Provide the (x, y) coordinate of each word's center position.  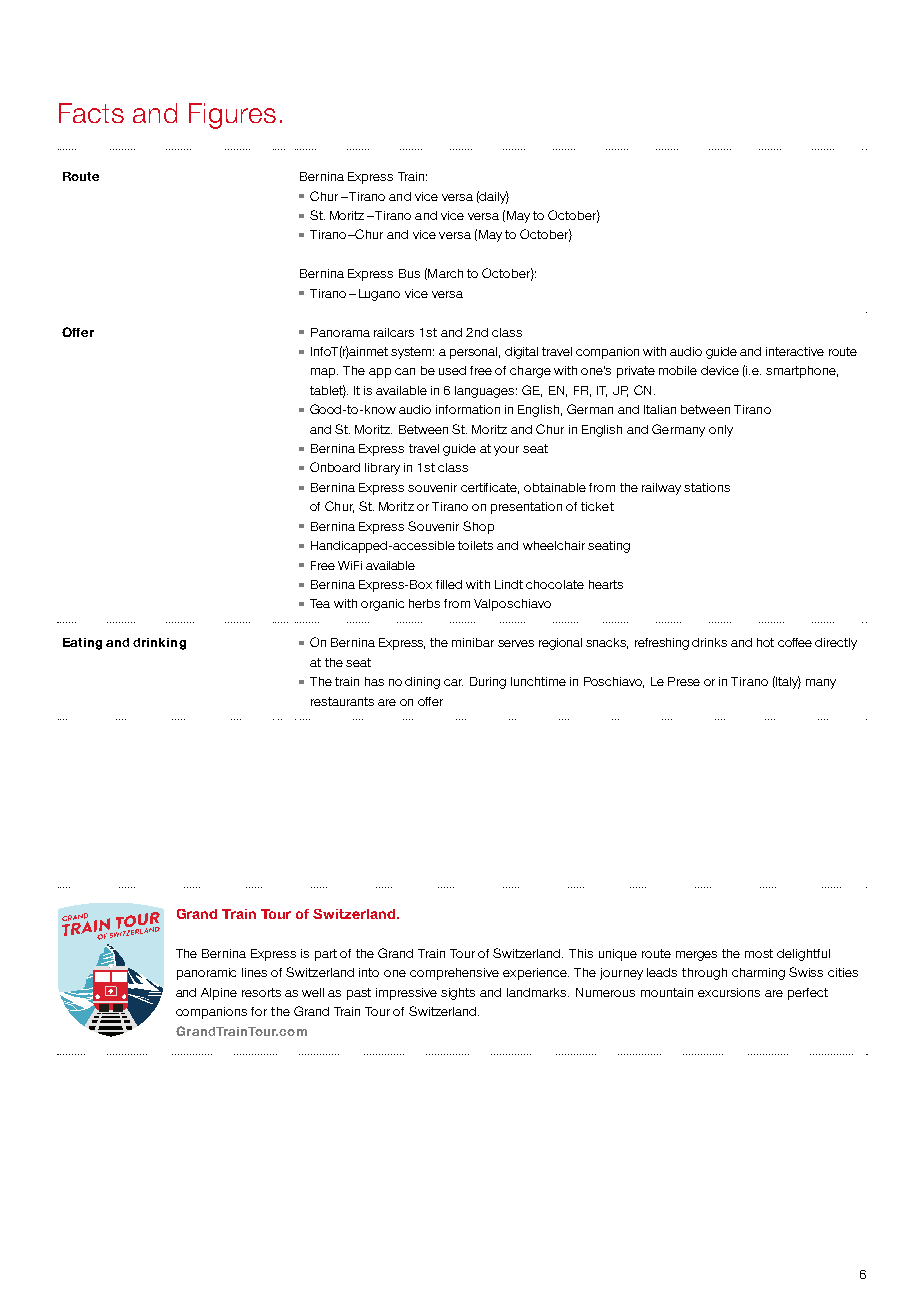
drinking (159, 644)
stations (707, 487)
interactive (795, 351)
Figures (232, 116)
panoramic (206, 974)
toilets (475, 545)
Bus (409, 273)
